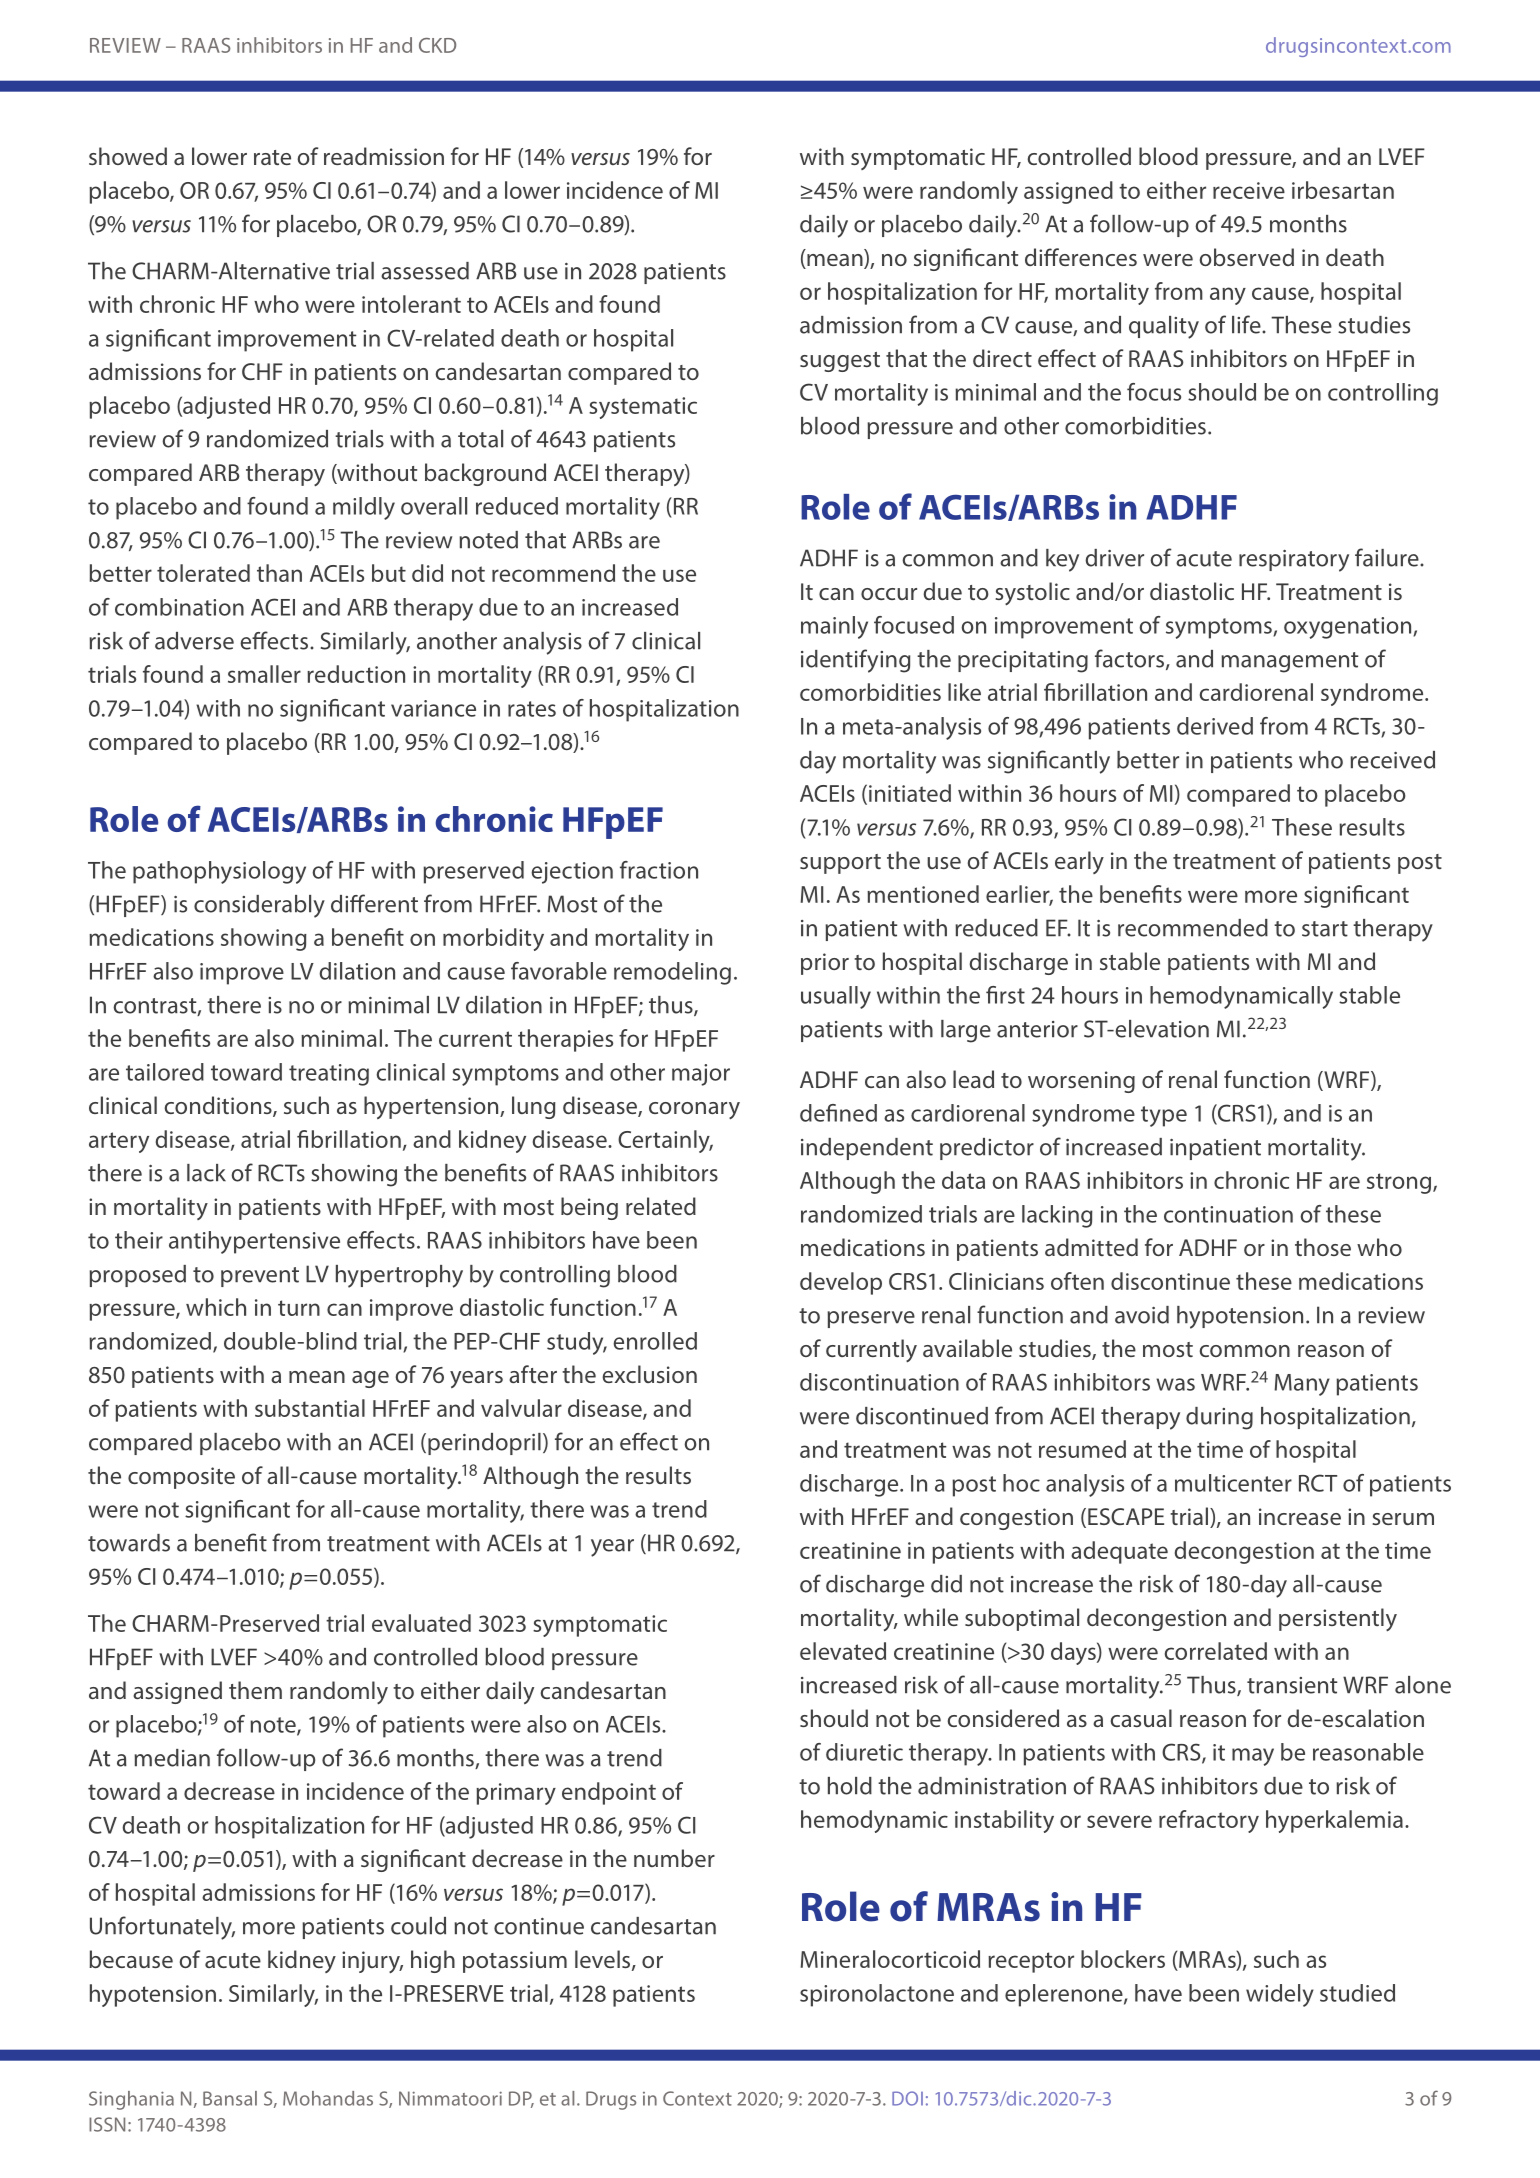 This image has width=1540, height=2178. Describe the element at coordinates (1294, 561) in the image. I see `respiratory` at that location.
